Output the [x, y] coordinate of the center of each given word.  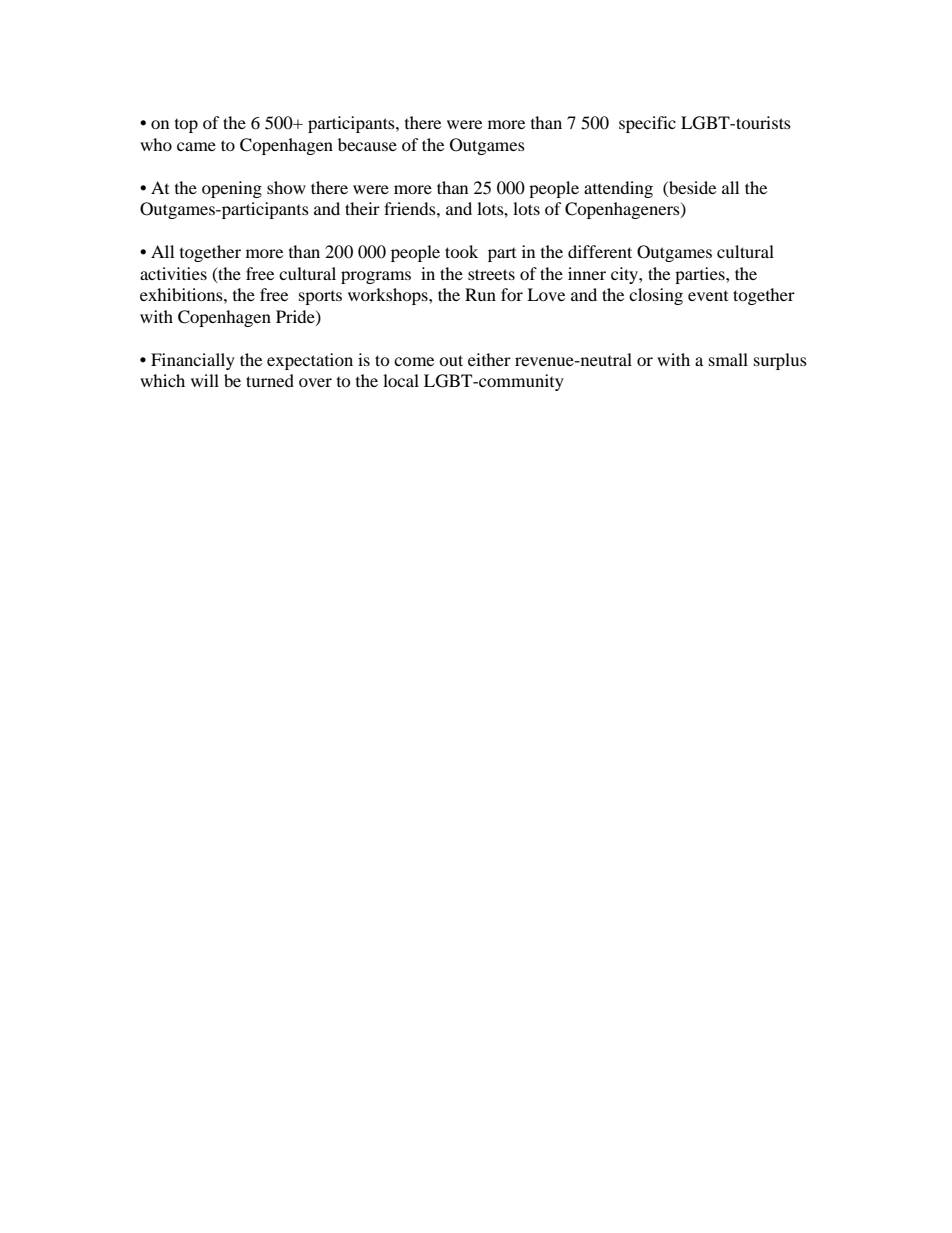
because [367, 144]
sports [320, 298]
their [362, 208]
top [186, 126]
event [708, 296]
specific [647, 124]
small [728, 359]
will [205, 380]
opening [232, 189]
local [401, 380]
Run [480, 294]
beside [691, 187]
